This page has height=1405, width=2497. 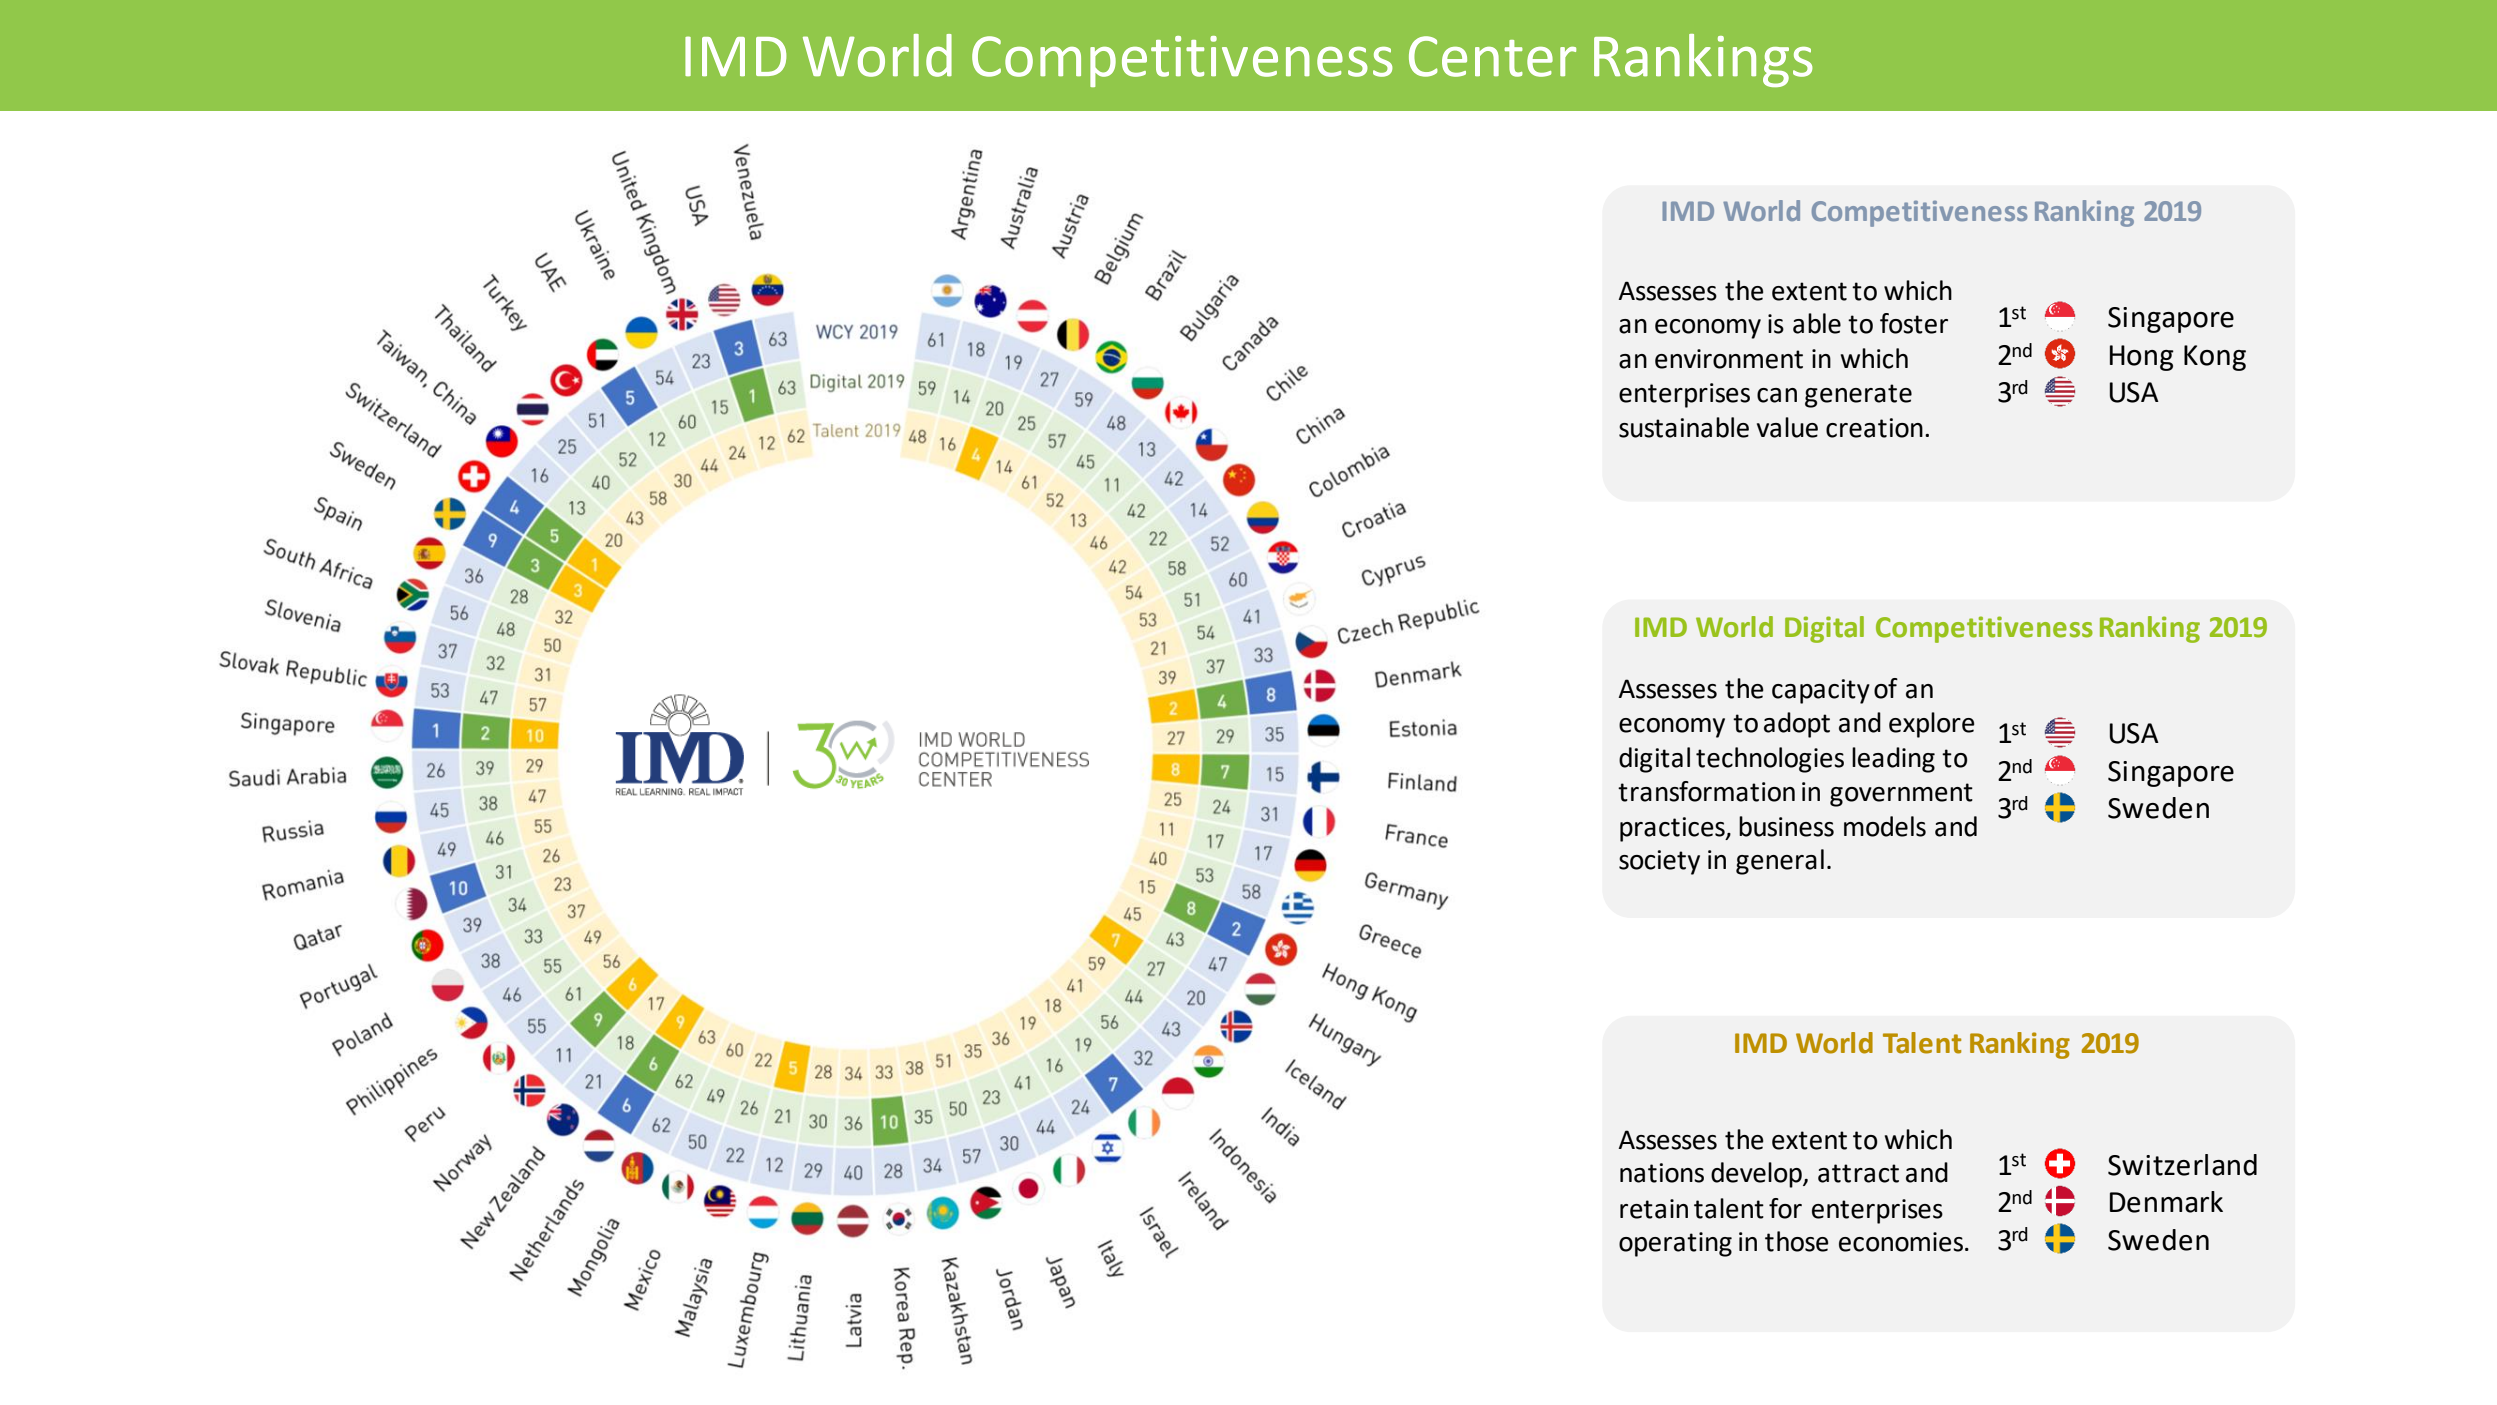 I want to click on capacity, so click(x=1821, y=691).
